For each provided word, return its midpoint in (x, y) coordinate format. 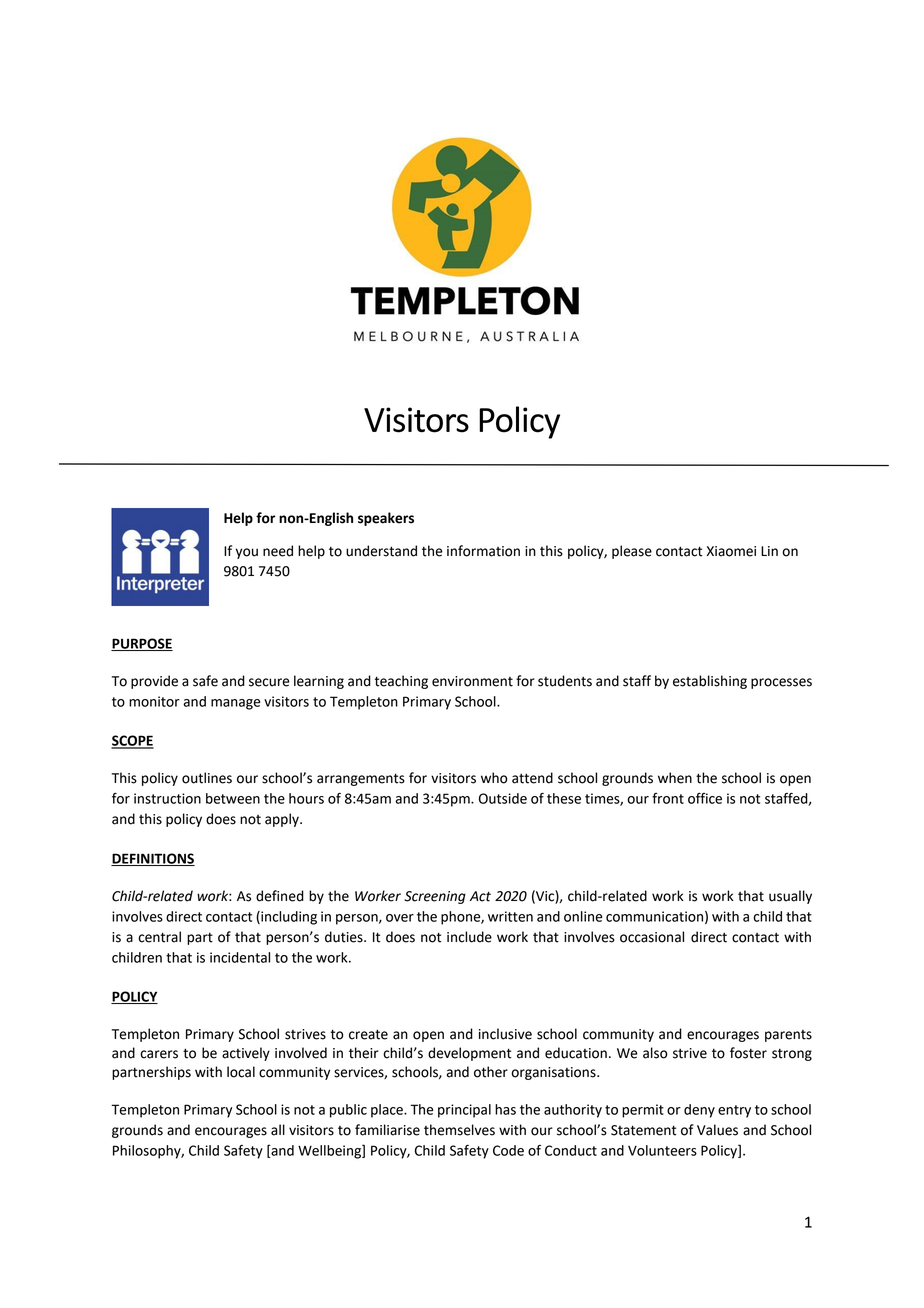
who (494, 778)
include (469, 937)
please (632, 552)
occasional (652, 937)
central (159, 937)
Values (717, 1130)
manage (235, 704)
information (483, 551)
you (247, 553)
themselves (459, 1130)
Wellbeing (330, 1152)
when (675, 778)
